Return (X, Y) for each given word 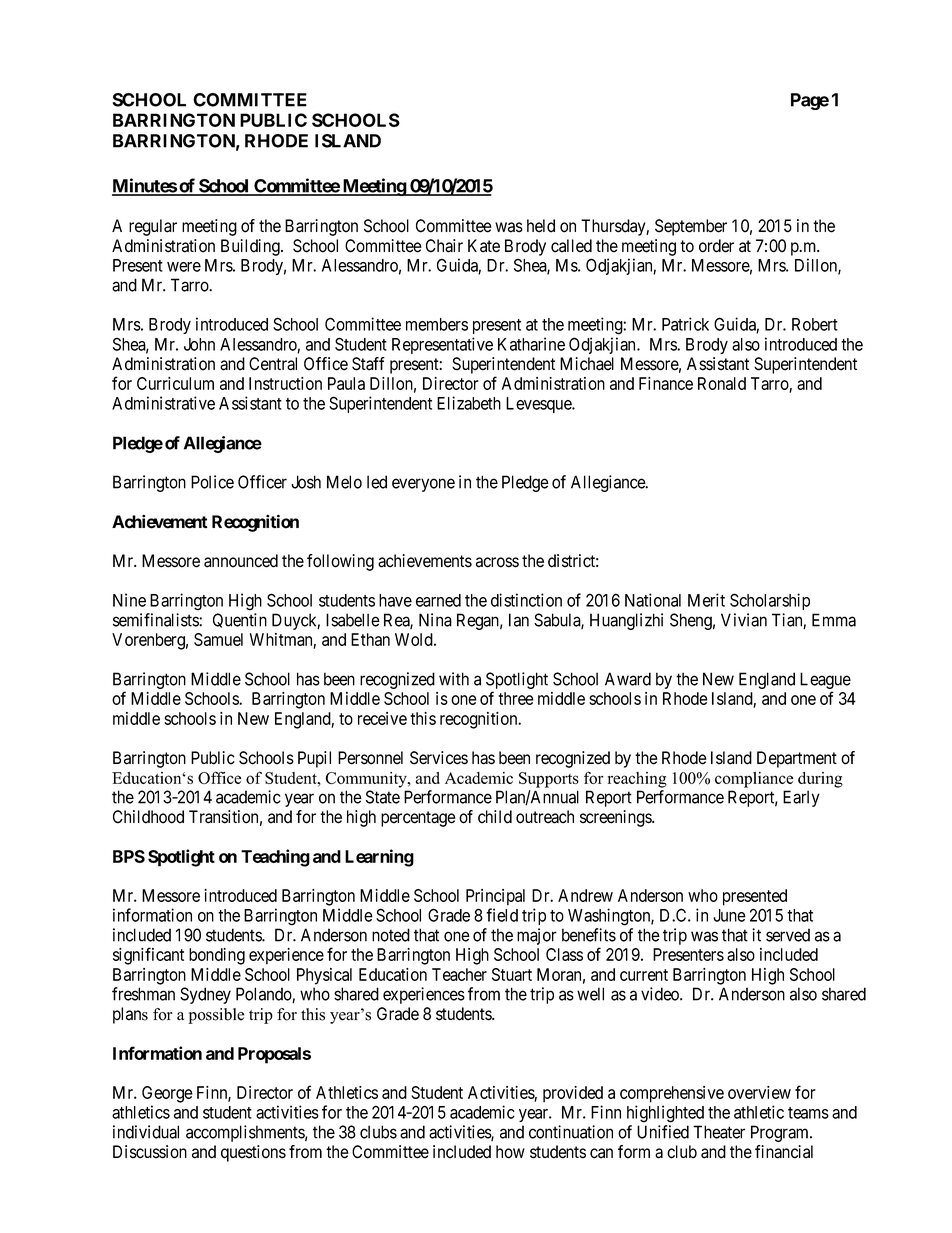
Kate (484, 246)
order (716, 246)
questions (253, 1153)
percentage (418, 819)
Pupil (314, 759)
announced (241, 561)
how (510, 1152)
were (184, 267)
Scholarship (770, 601)
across (497, 562)
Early (801, 798)
